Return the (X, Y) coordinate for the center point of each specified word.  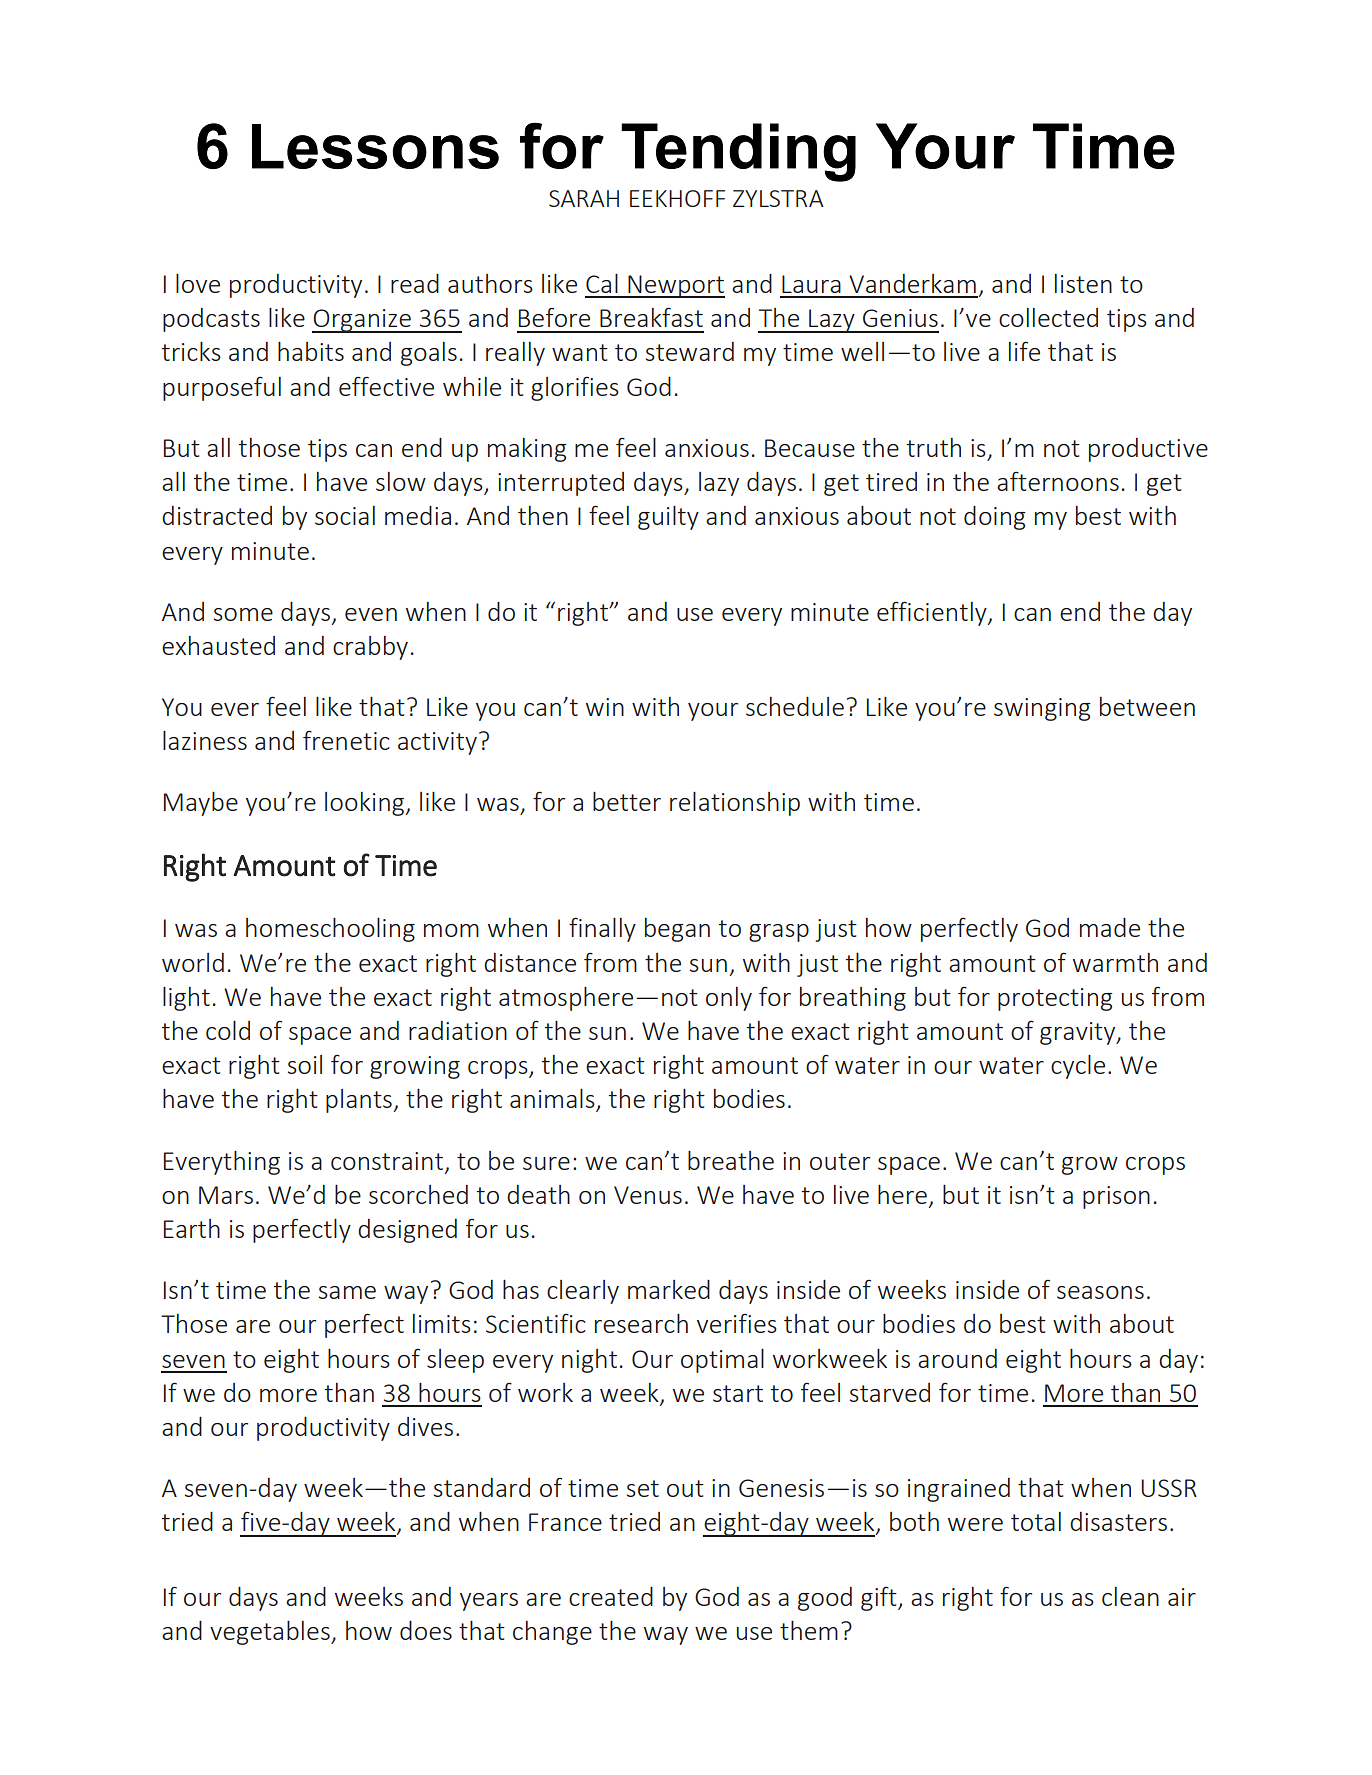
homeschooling (330, 930)
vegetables (271, 1633)
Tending (738, 152)
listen (1083, 283)
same (347, 1292)
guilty (668, 518)
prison (1116, 1197)
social (345, 515)
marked (669, 1289)
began (677, 930)
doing (995, 518)
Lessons (375, 146)
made (1110, 927)
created (611, 1596)
